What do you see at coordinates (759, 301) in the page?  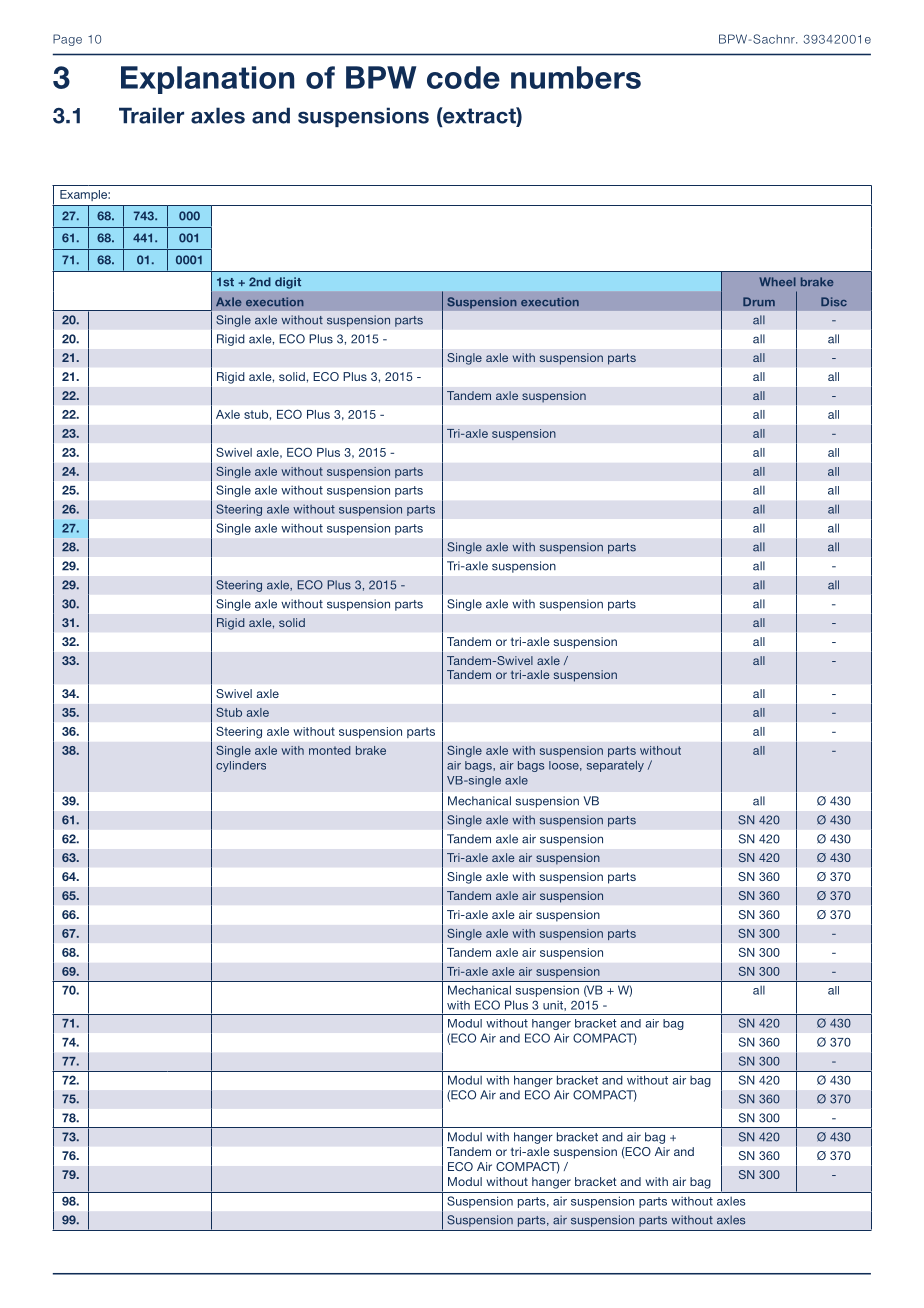 I see `Drum` at bounding box center [759, 301].
